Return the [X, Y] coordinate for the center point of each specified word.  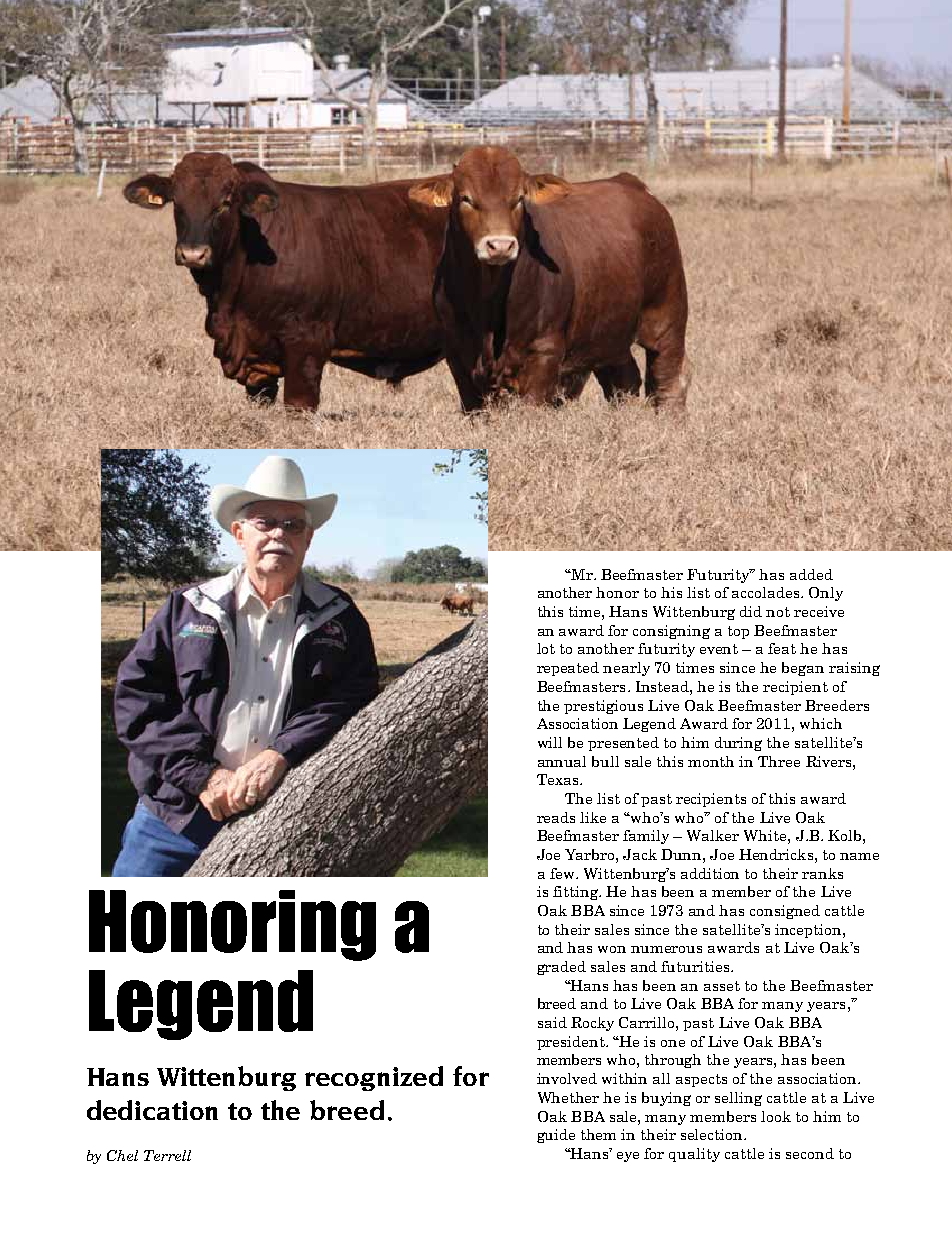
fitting [577, 893]
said [552, 1022]
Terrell [167, 1155]
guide [556, 1136]
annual [562, 761]
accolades [765, 592]
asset [722, 986]
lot [546, 648]
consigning [671, 632]
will [550, 742]
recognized [374, 1078]
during [738, 744]
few [563, 873]
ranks [822, 873]
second [810, 1153]
